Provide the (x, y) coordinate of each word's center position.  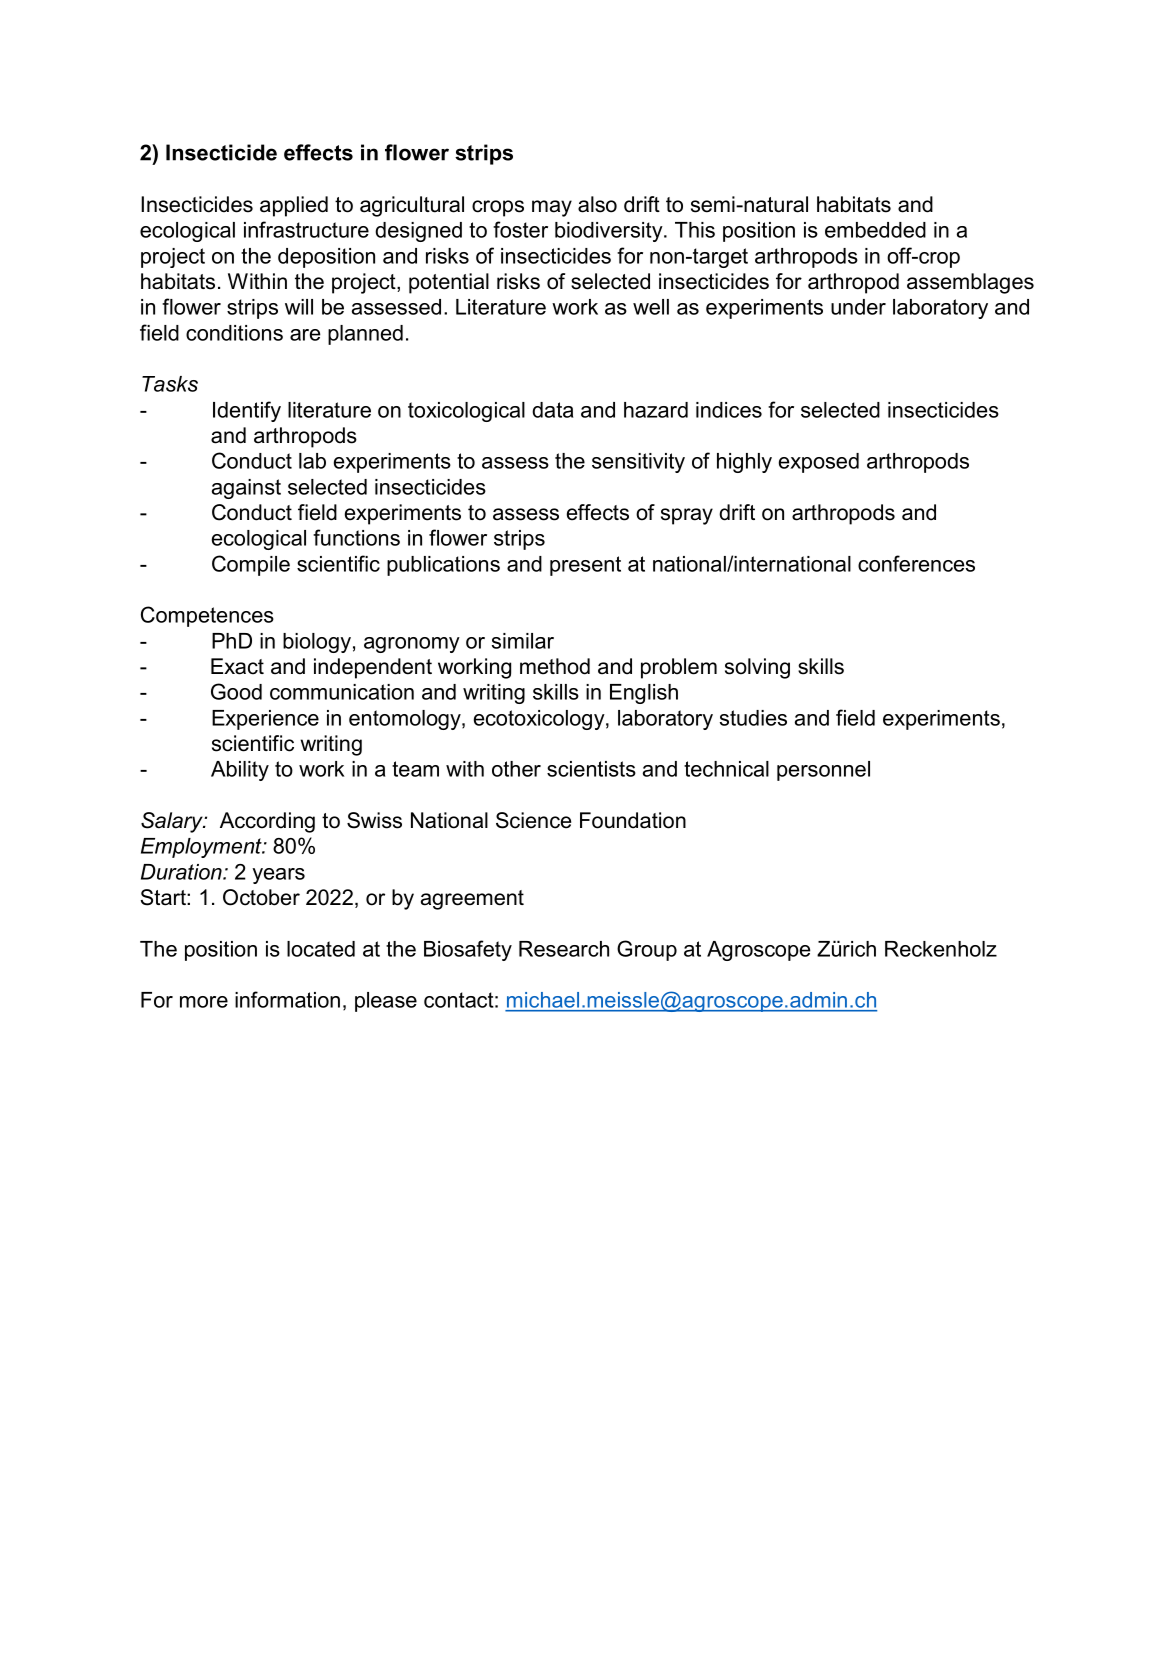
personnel (823, 771)
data (552, 410)
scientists (591, 769)
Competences (207, 616)
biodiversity (610, 232)
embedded (875, 230)
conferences (916, 563)
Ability (240, 771)
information (287, 999)
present (585, 566)
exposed (819, 463)
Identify (247, 411)
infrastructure (306, 229)
